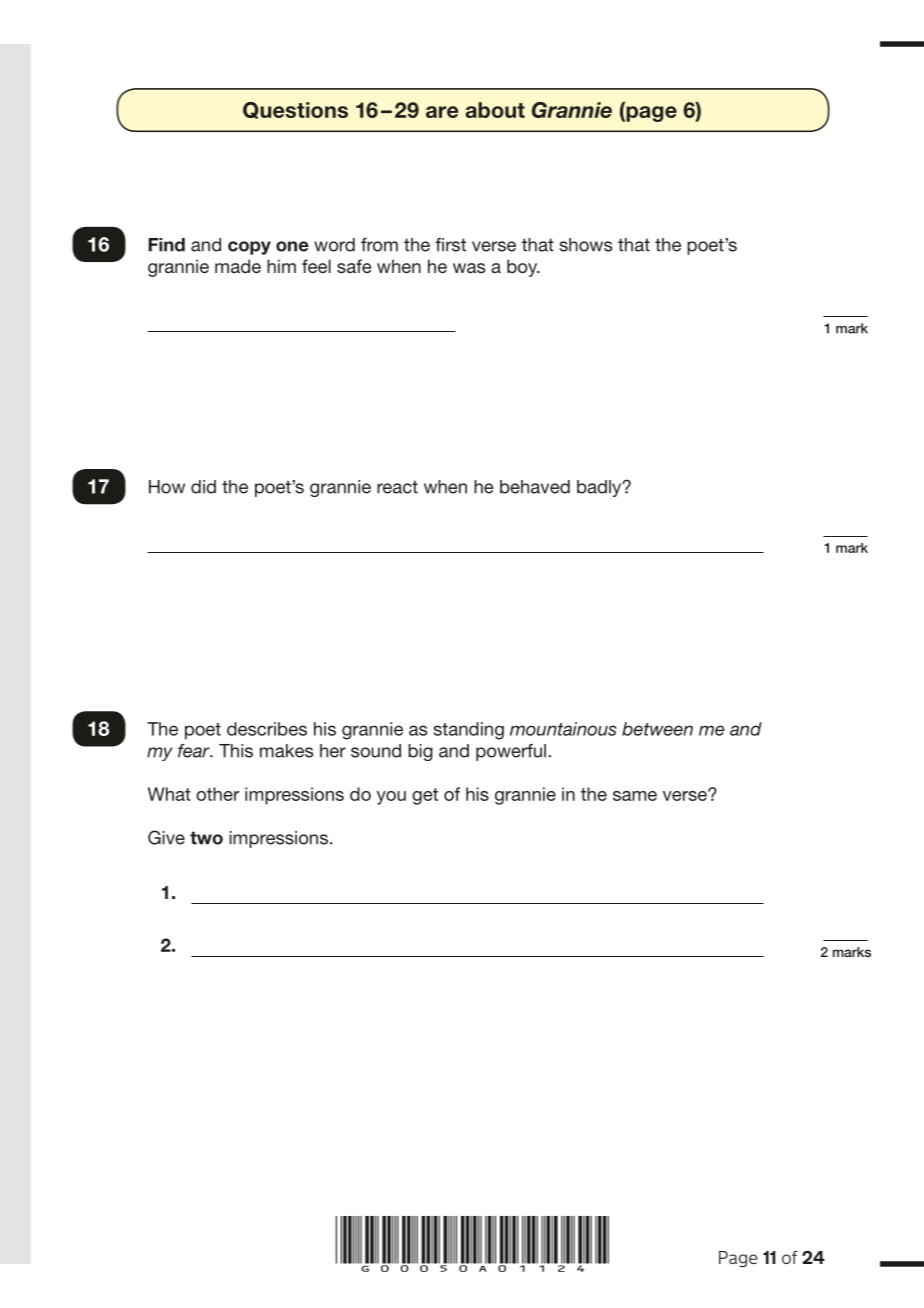  Describe the element at coordinates (523, 268) in the document. I see `boy` at that location.
